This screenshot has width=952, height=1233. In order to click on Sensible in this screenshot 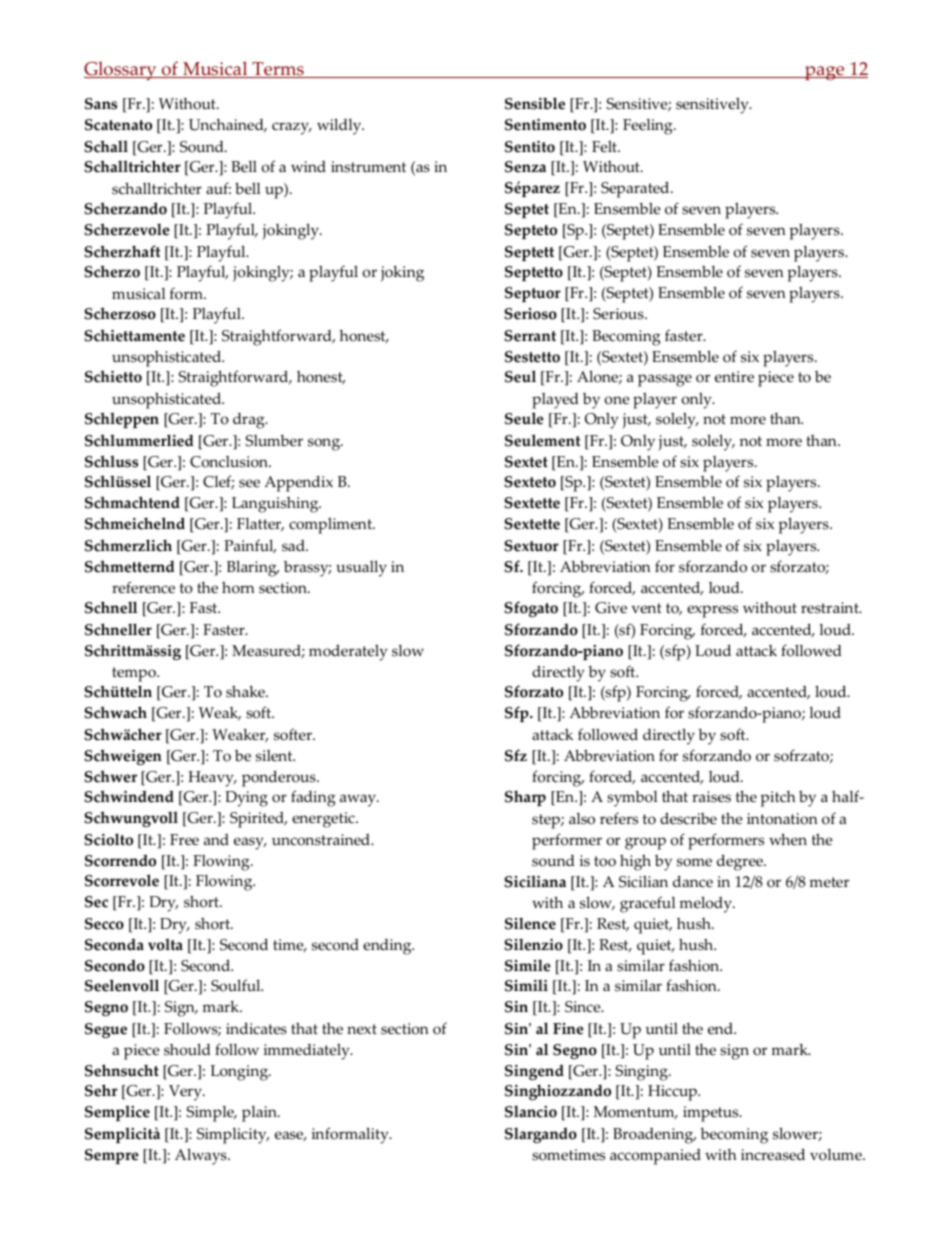, I will do `click(535, 103)`.
